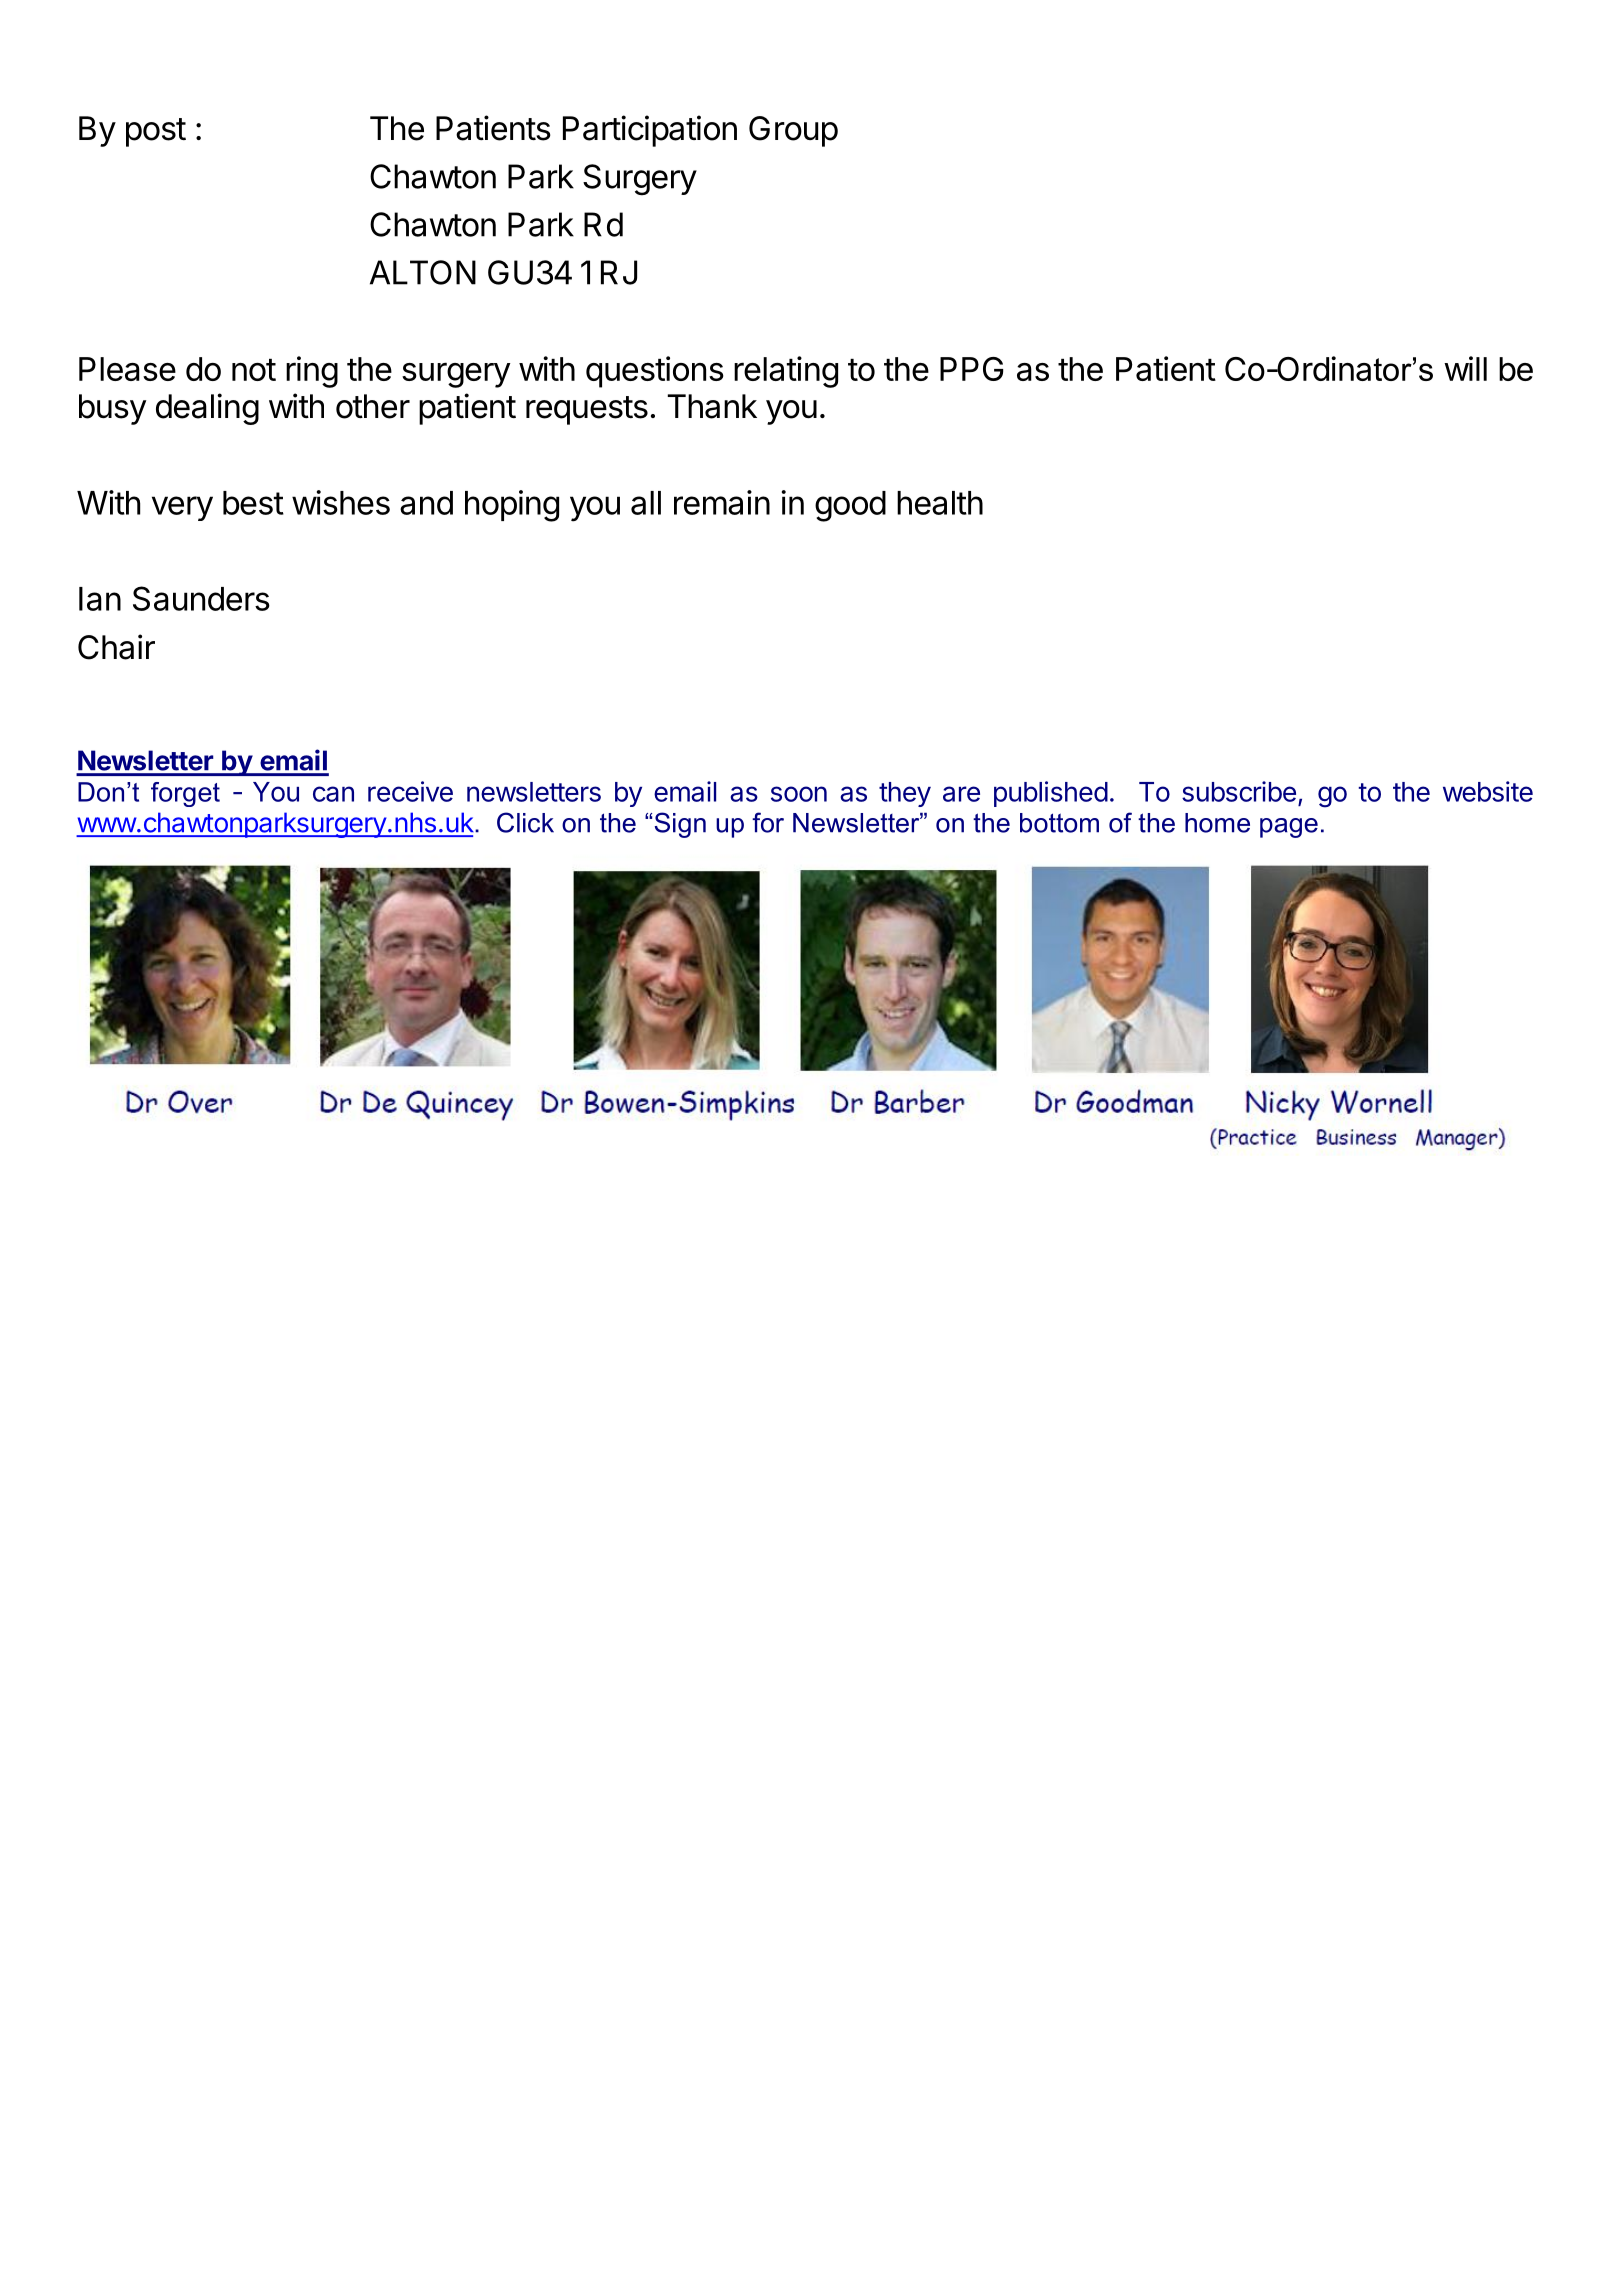 Image resolution: width=1610 pixels, height=2277 pixels. I want to click on health, so click(940, 503).
